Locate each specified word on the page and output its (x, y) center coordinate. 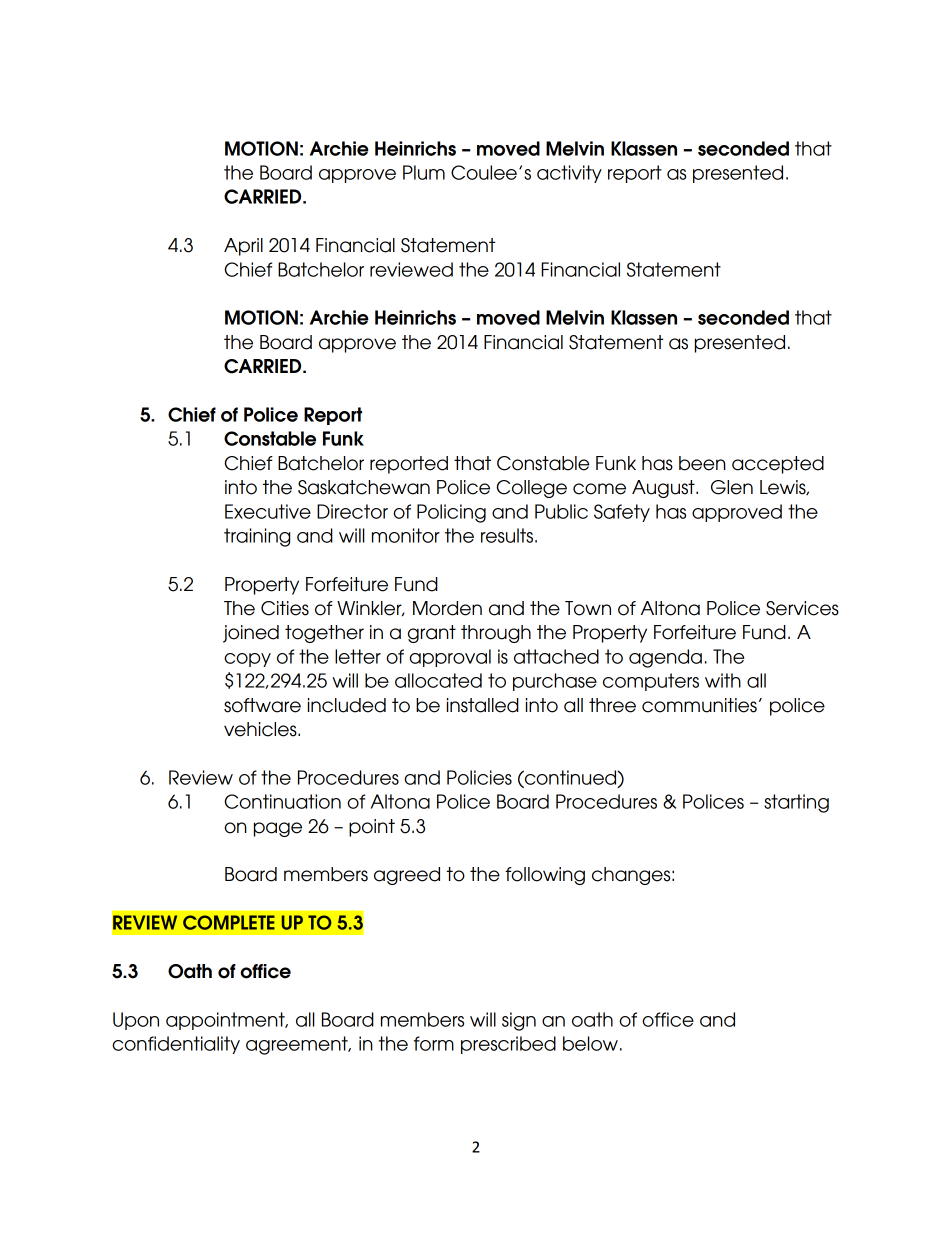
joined (251, 634)
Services (802, 608)
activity (569, 174)
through (496, 634)
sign (519, 1021)
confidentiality (176, 1045)
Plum (424, 172)
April (243, 247)
